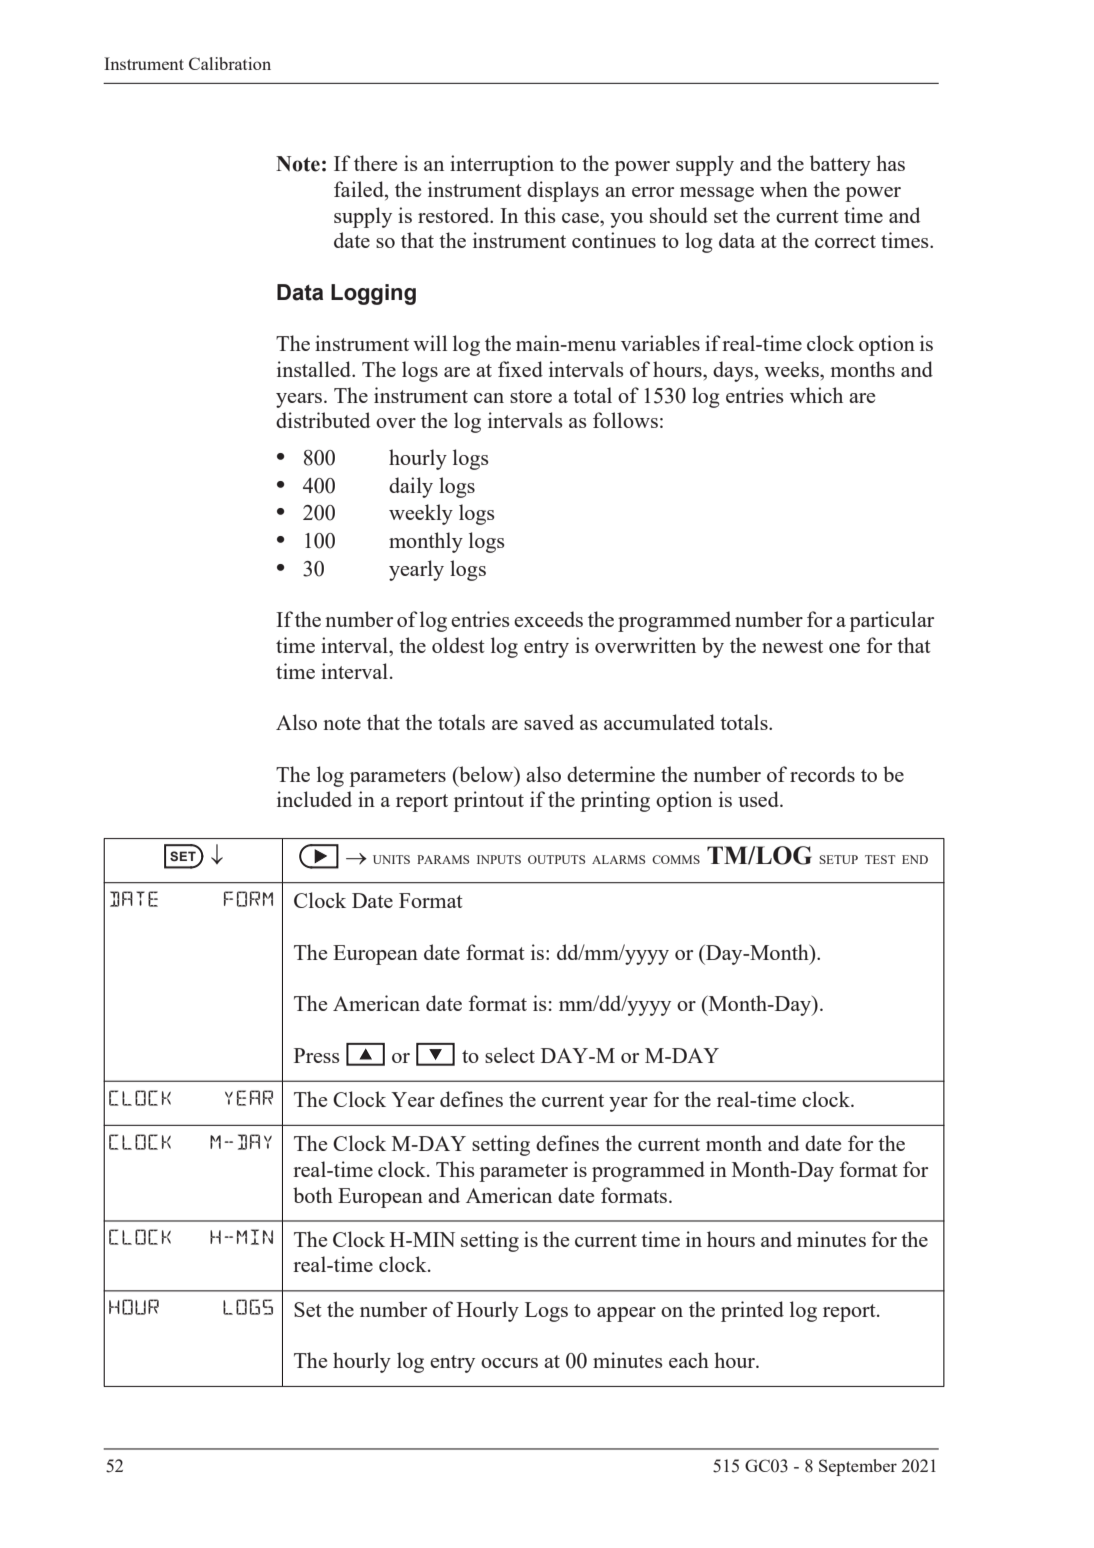 This document has width=1094, height=1548. I want to click on included, so click(314, 799).
